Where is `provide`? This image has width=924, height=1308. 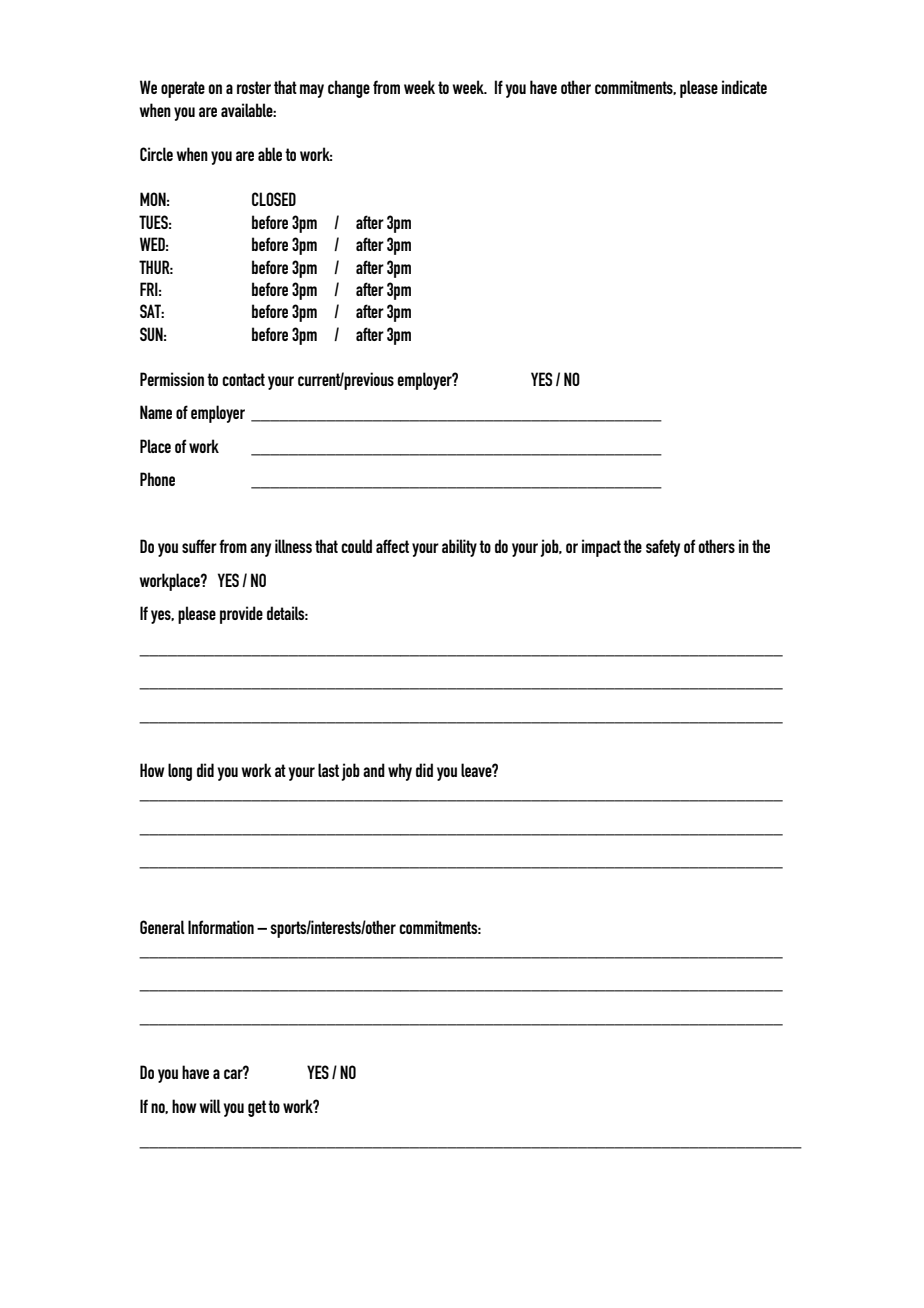
provide is located at coordinates (241, 615).
